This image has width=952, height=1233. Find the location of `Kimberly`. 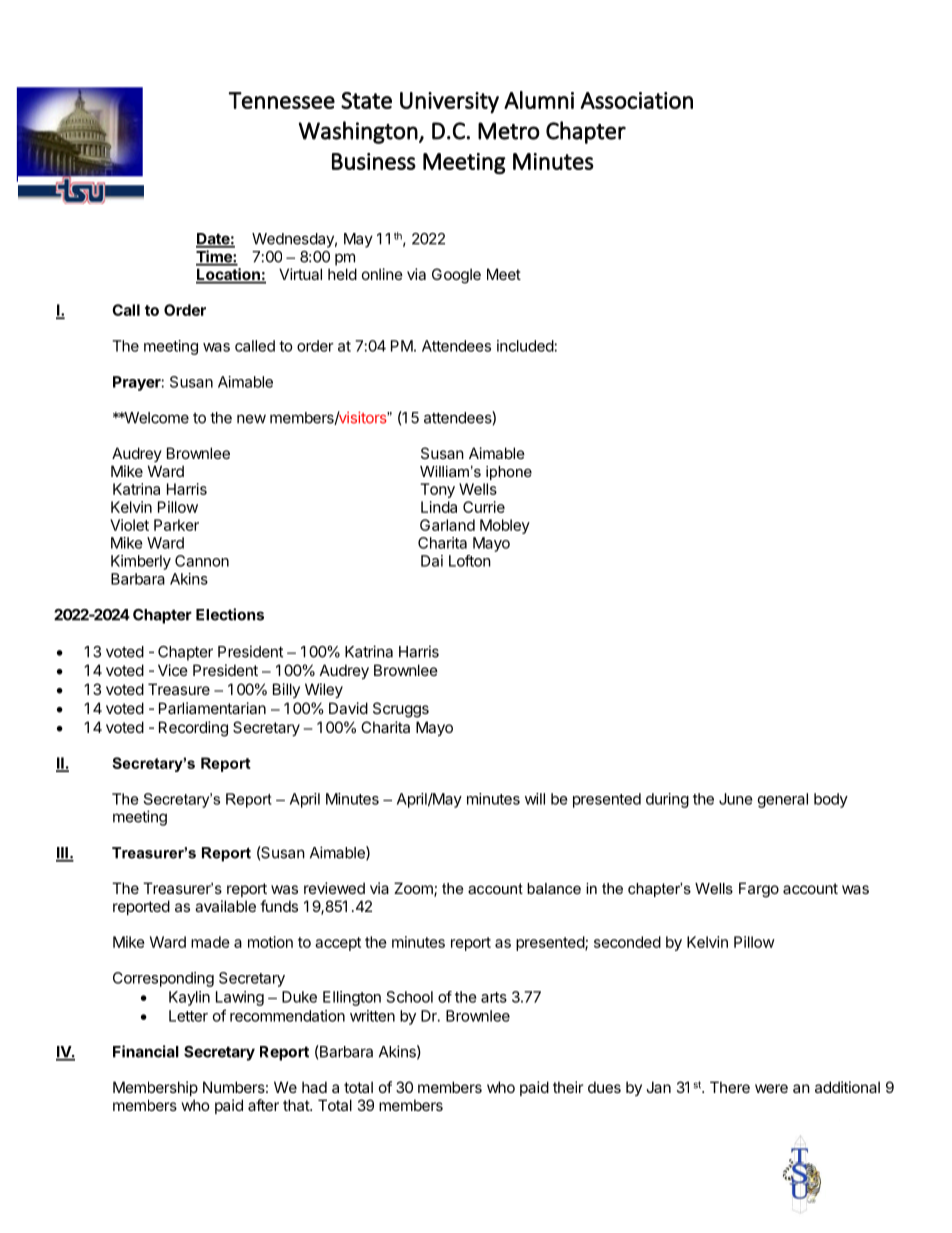

Kimberly is located at coordinates (141, 562).
